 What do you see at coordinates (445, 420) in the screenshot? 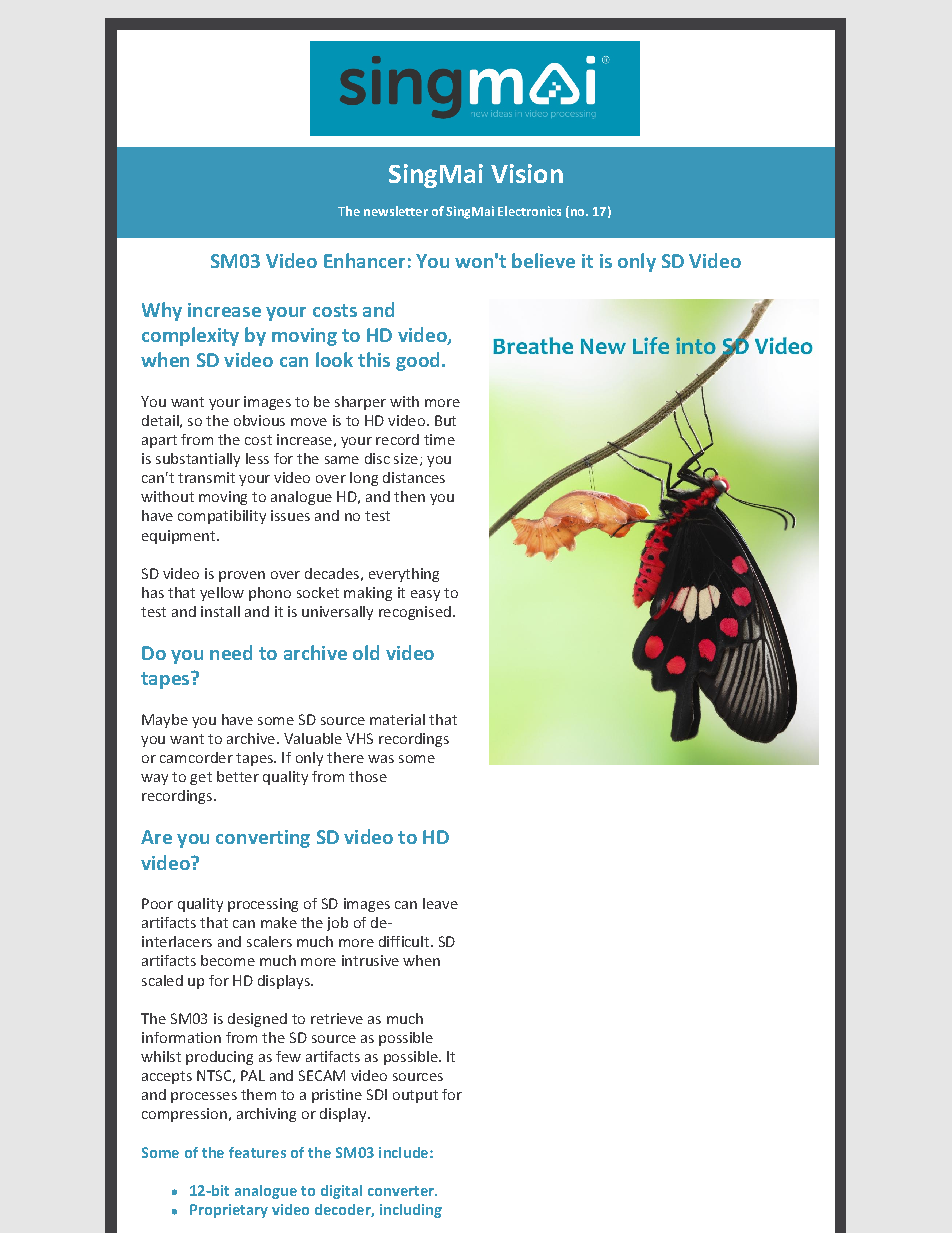
I see `But` at bounding box center [445, 420].
